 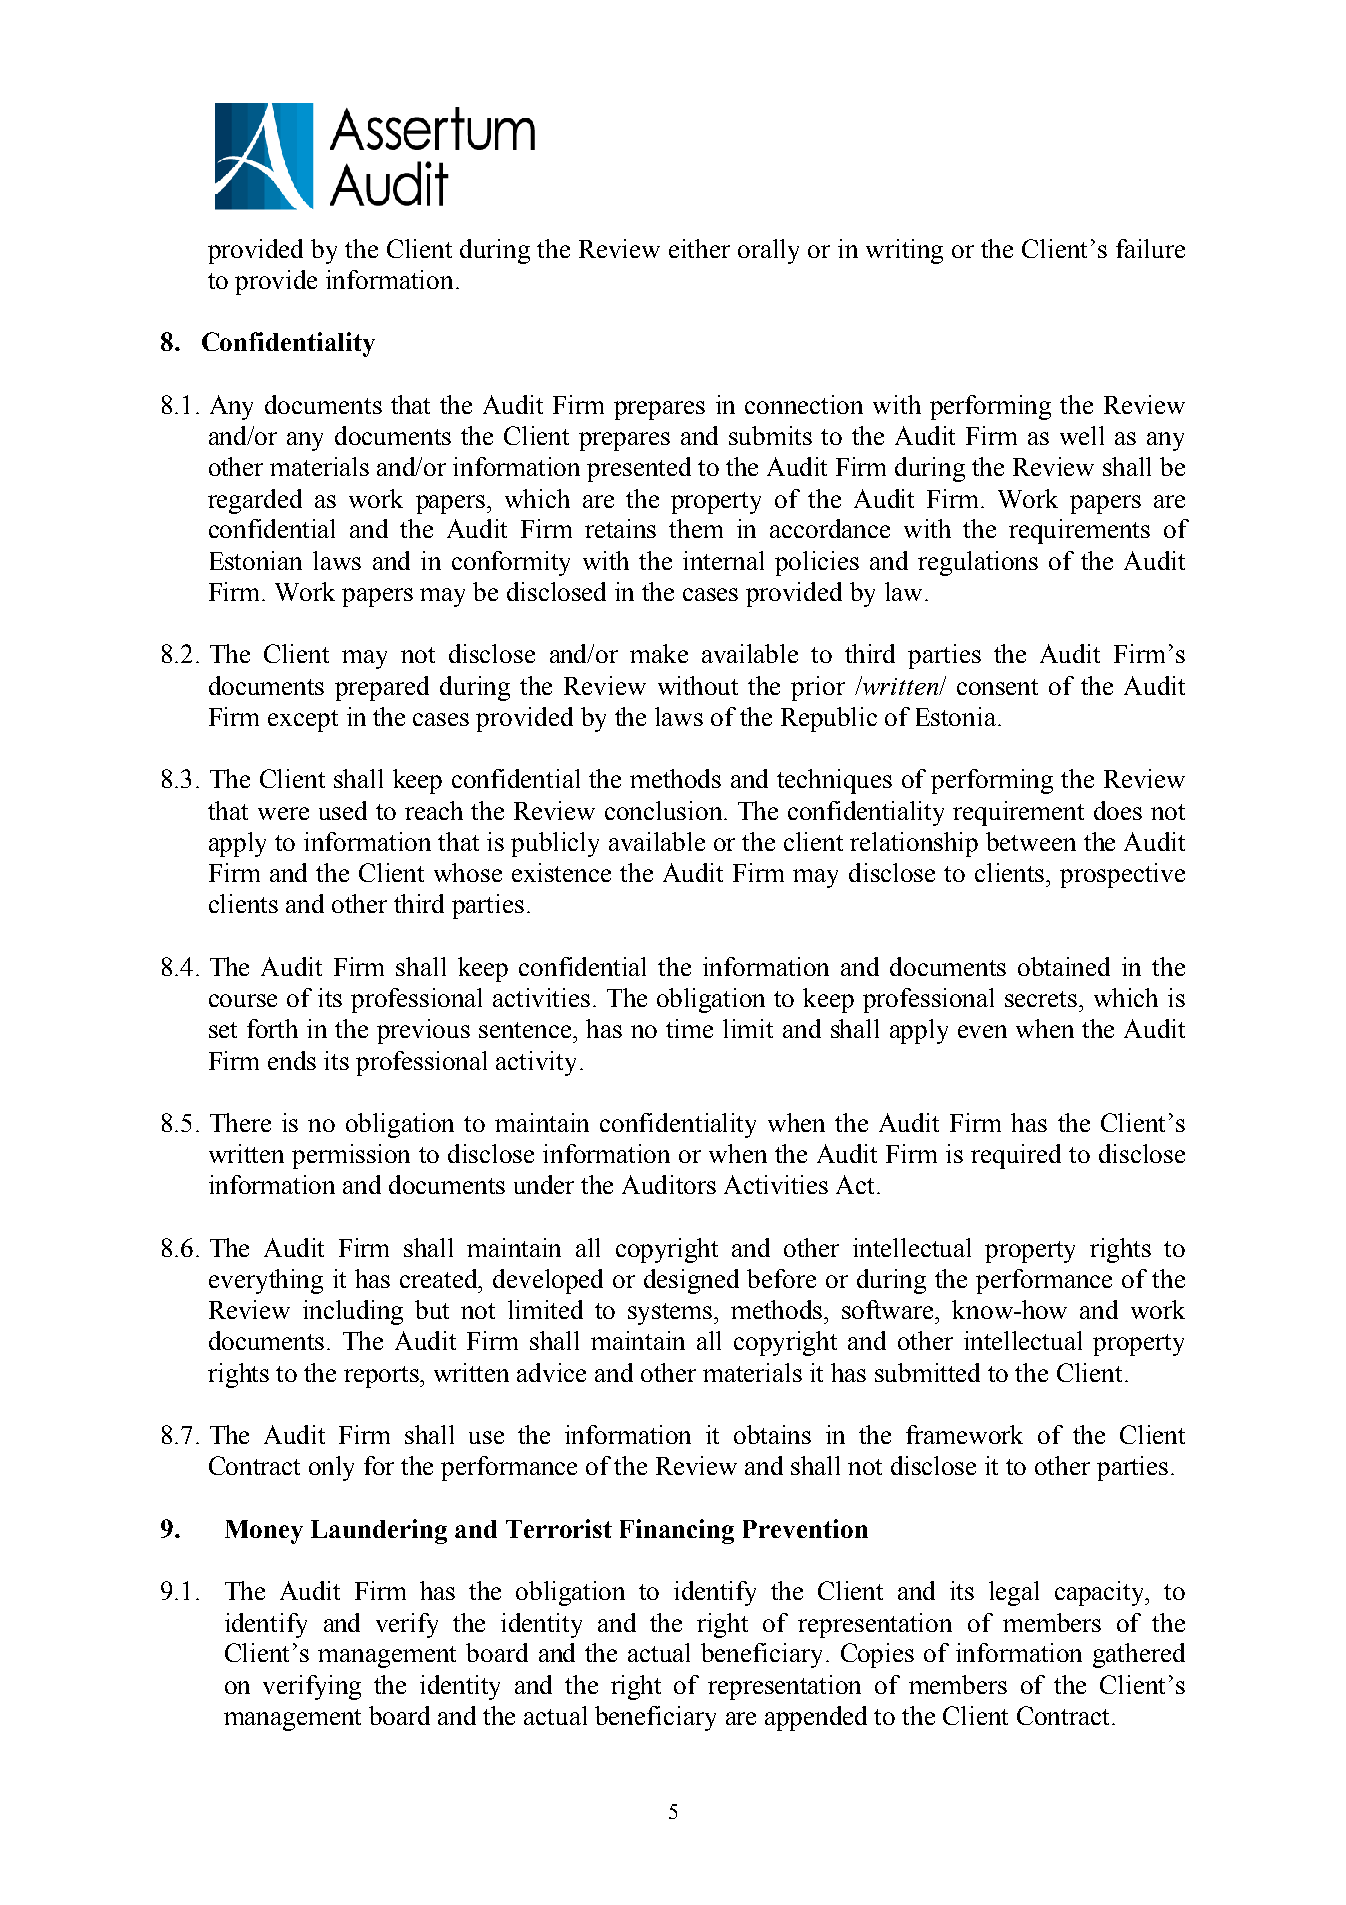 What do you see at coordinates (689, 1028) in the screenshot?
I see `time` at bounding box center [689, 1028].
